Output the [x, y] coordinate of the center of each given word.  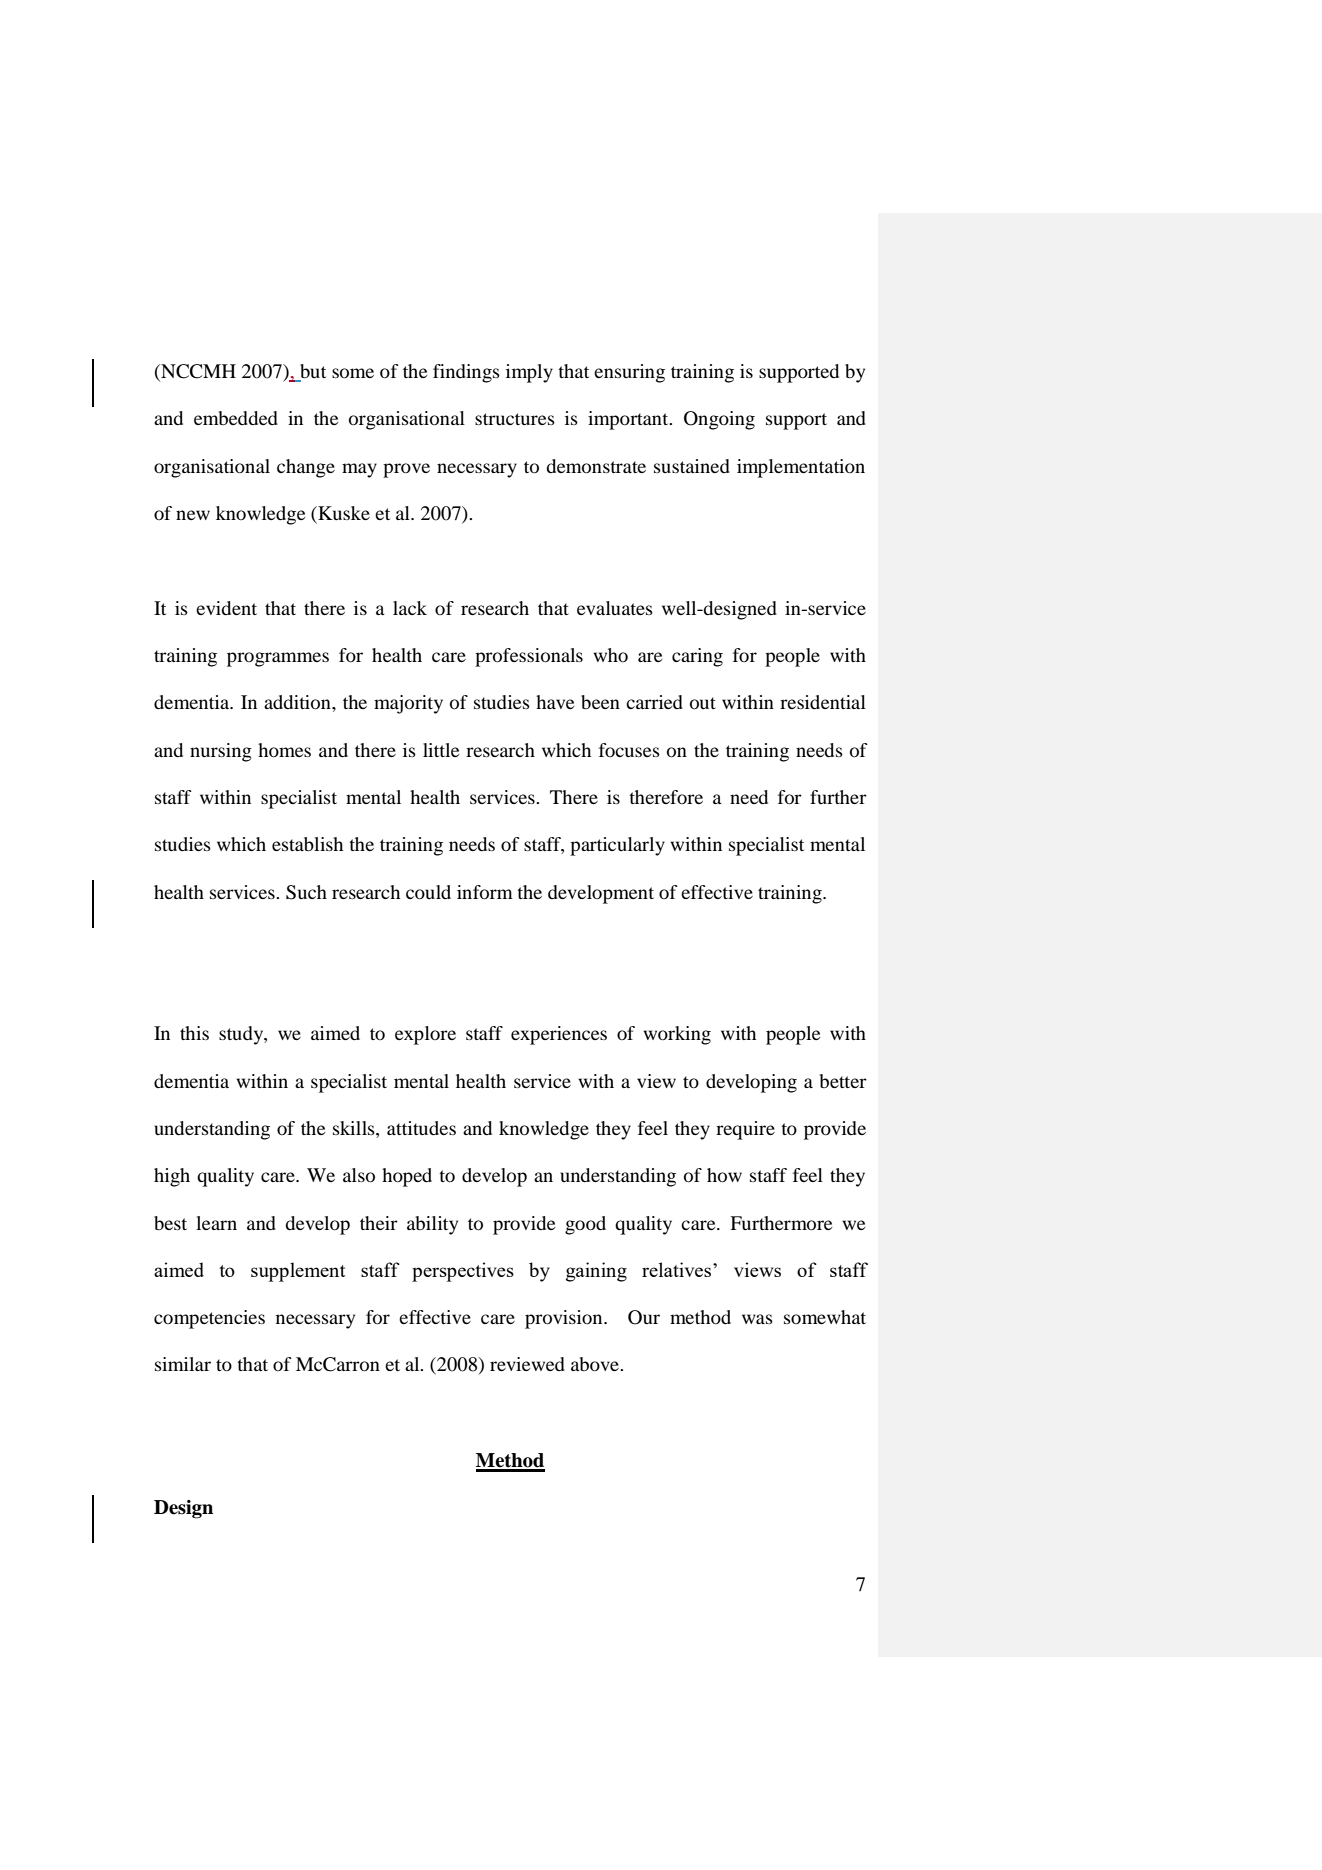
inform [485, 892]
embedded [236, 418]
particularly [617, 846]
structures [515, 419]
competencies [209, 1319]
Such [306, 892]
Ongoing [719, 420]
